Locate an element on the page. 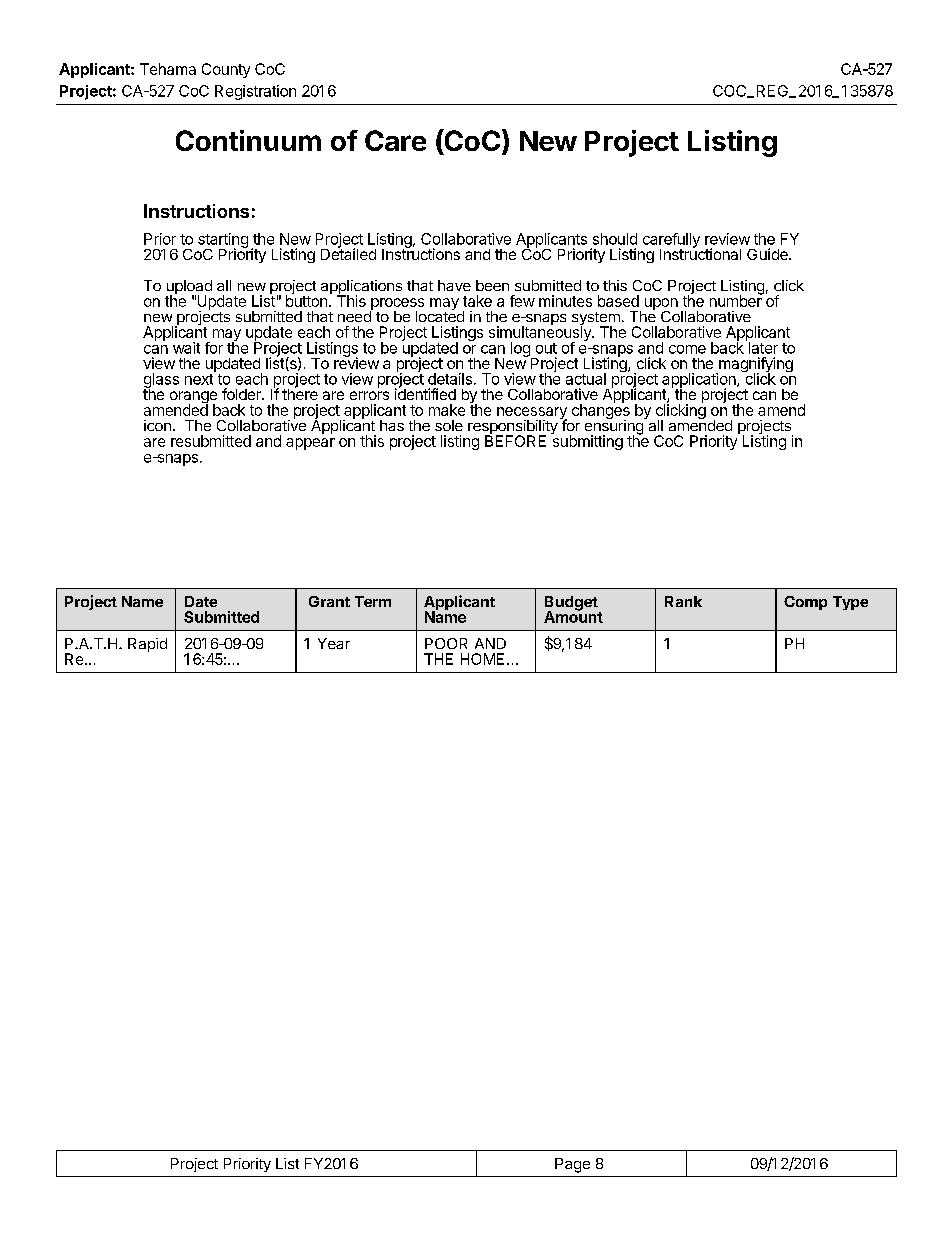 Image resolution: width=952 pixels, height=1233 pixels. folder is located at coordinates (242, 394).
